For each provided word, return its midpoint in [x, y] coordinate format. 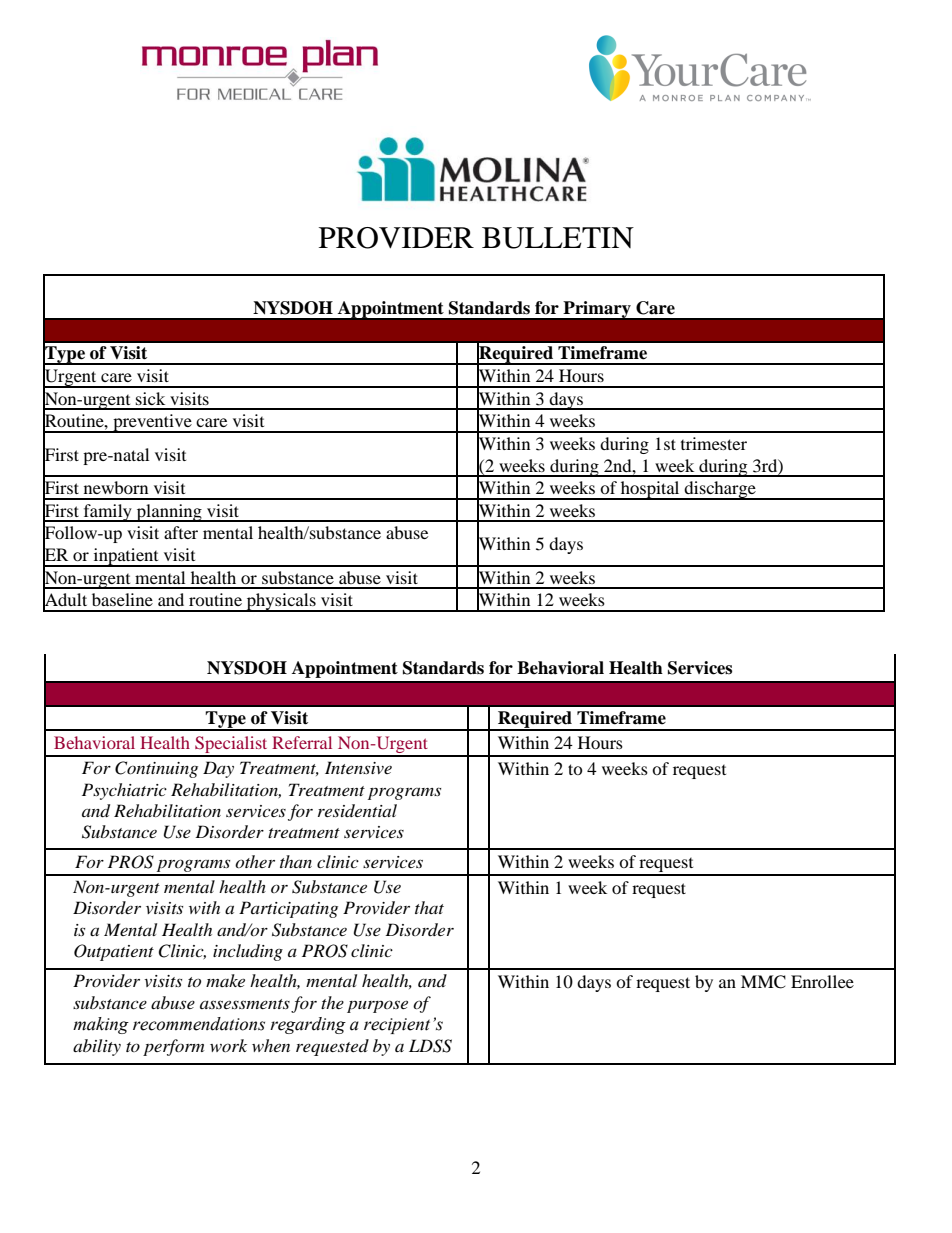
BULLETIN [558, 238]
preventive [152, 423]
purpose [377, 1006]
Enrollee [822, 981]
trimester [714, 443]
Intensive [358, 767]
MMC [763, 982]
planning [169, 513]
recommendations [199, 1024]
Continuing [156, 769]
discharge [720, 490]
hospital [650, 490]
